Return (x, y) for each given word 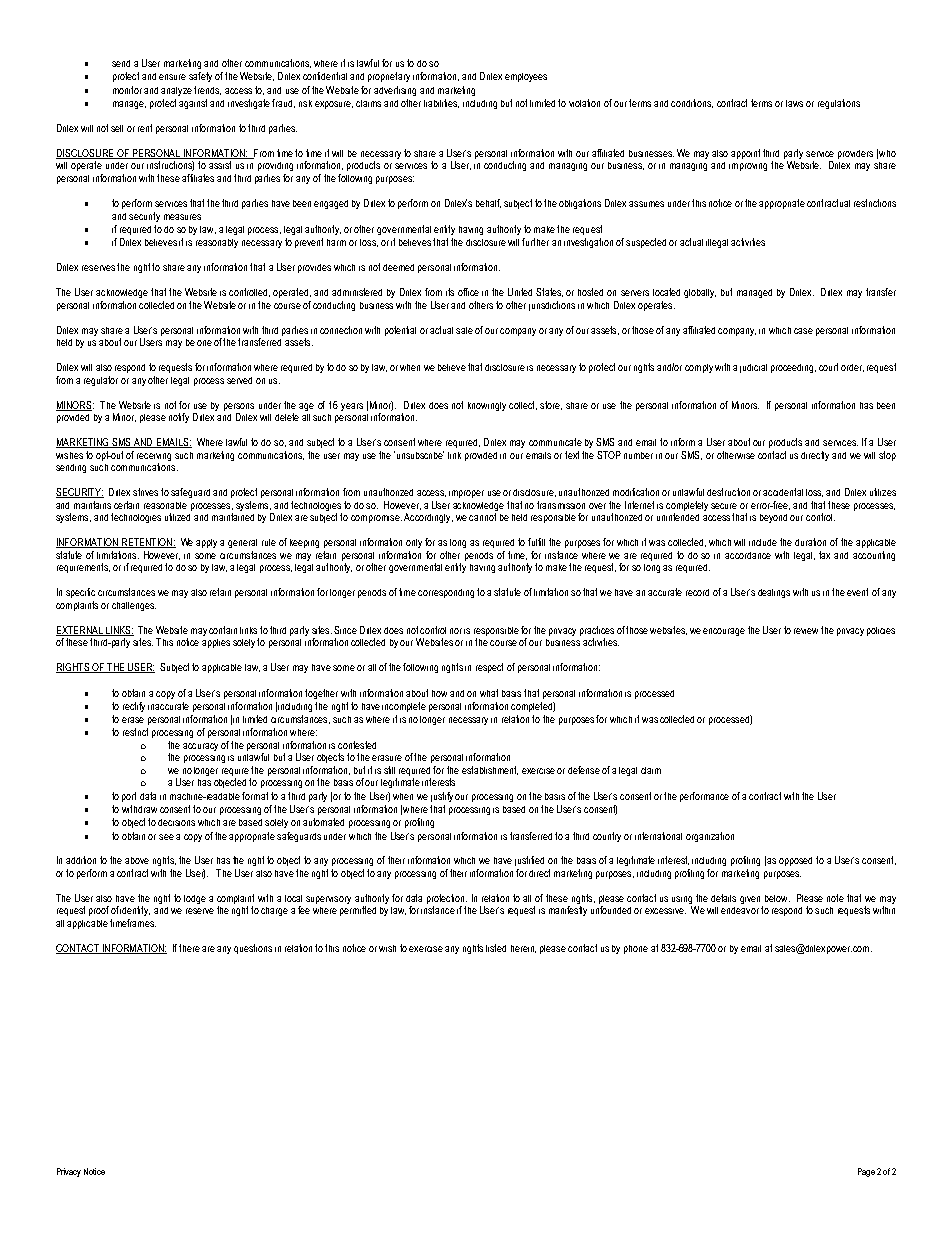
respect (489, 668)
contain (223, 630)
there (189, 948)
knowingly (487, 406)
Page (866, 1172)
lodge (195, 899)
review (806, 631)
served (239, 380)
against (193, 104)
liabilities (441, 103)
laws (794, 103)
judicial (753, 368)
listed (496, 948)
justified (529, 861)
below (777, 898)
